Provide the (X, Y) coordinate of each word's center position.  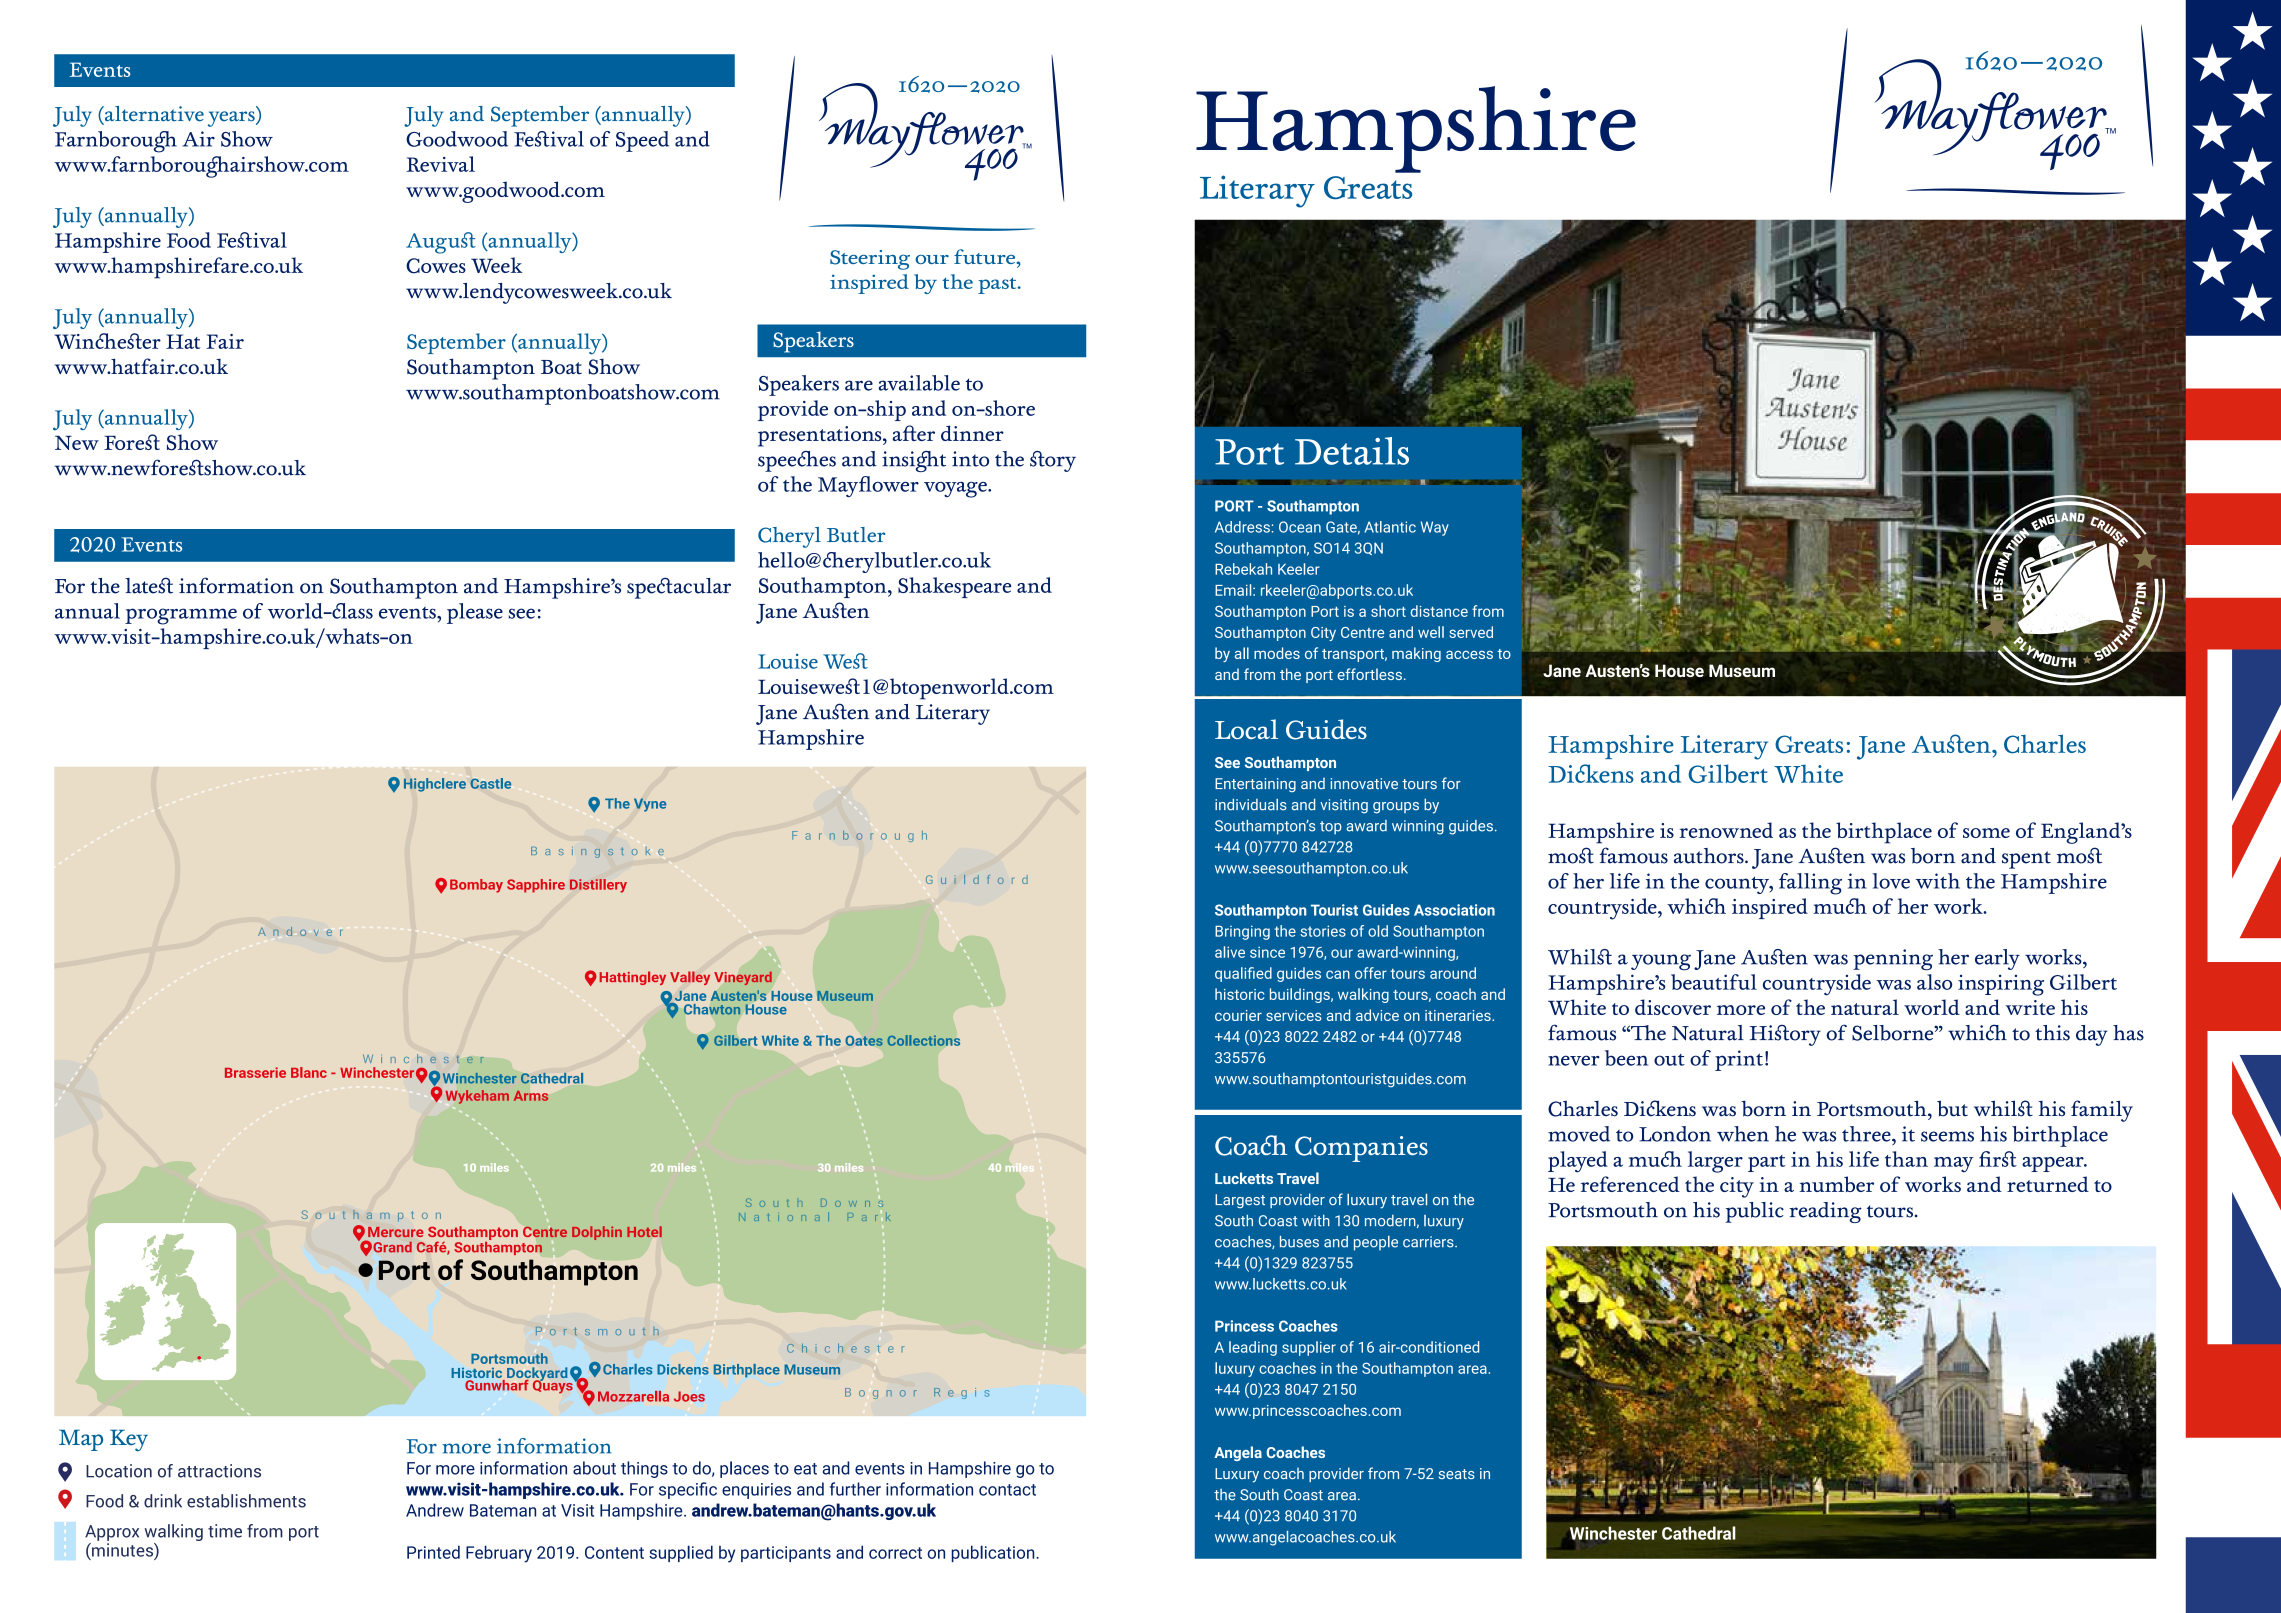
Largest (1240, 1201)
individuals (1251, 804)
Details (1352, 451)
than (1906, 1159)
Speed (642, 141)
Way (1435, 528)
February (499, 1554)
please (475, 613)
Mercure (395, 1232)
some (1986, 833)
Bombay (476, 886)
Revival (440, 164)
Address (1242, 527)
